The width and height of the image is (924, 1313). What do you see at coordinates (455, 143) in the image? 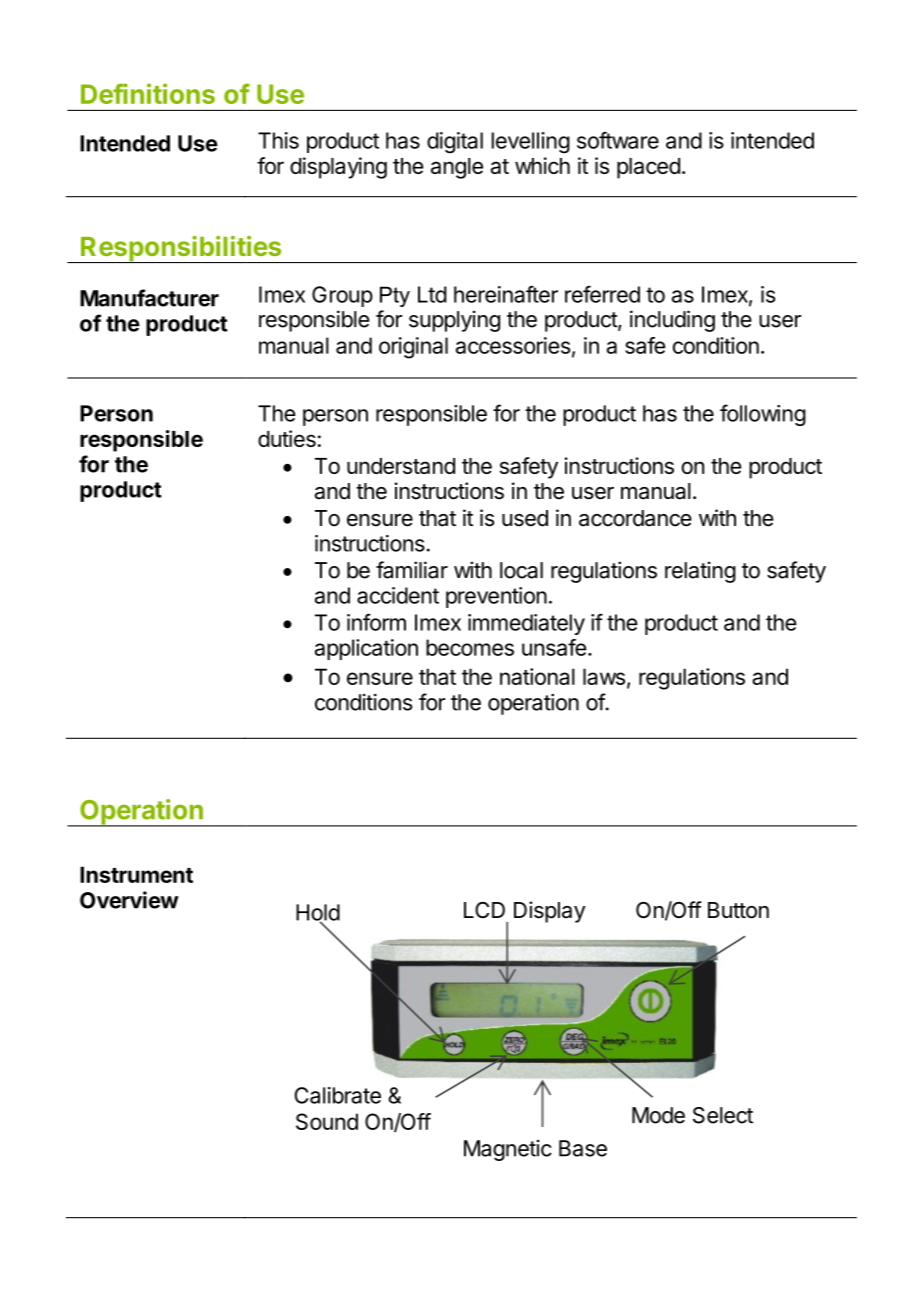
I see `digital` at bounding box center [455, 143].
